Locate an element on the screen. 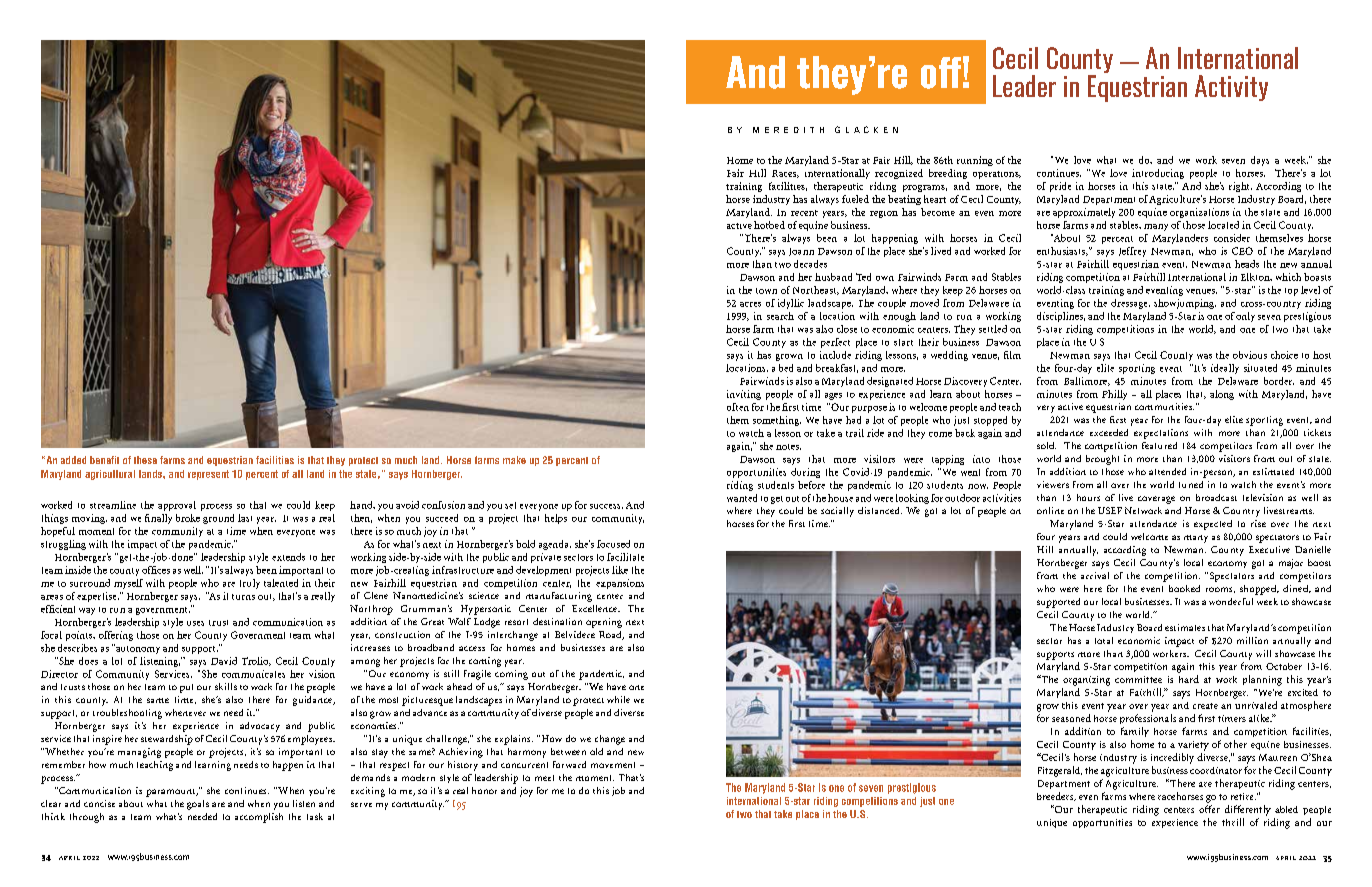 Image resolution: width=1372 pixels, height=887 pixels. estimates is located at coordinates (1185, 627).
